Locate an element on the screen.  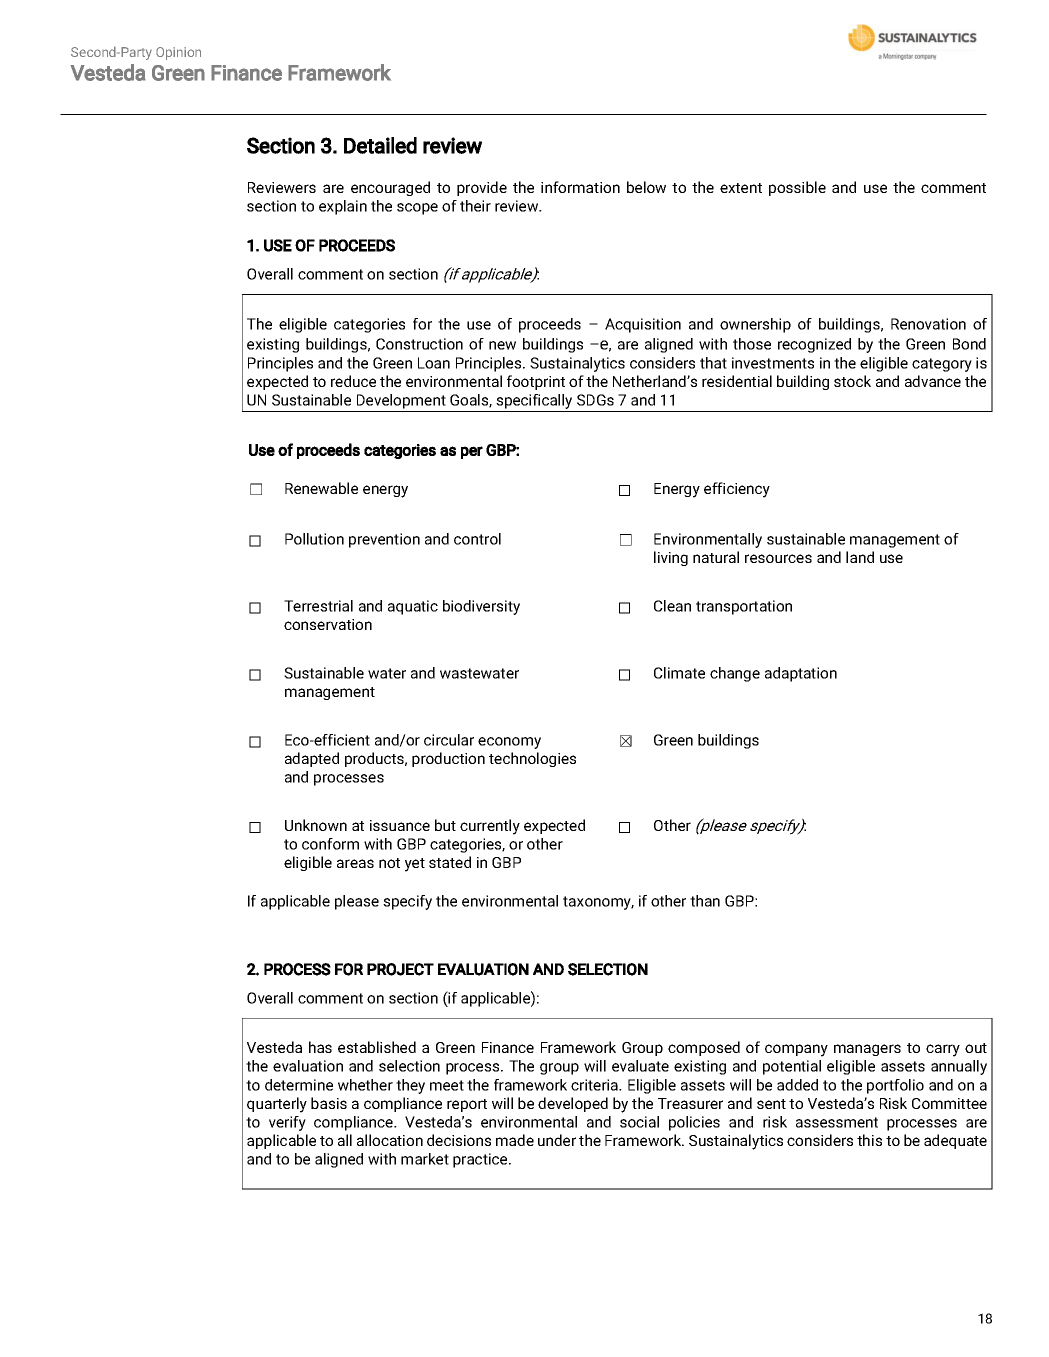
Renewable is located at coordinates (321, 488).
